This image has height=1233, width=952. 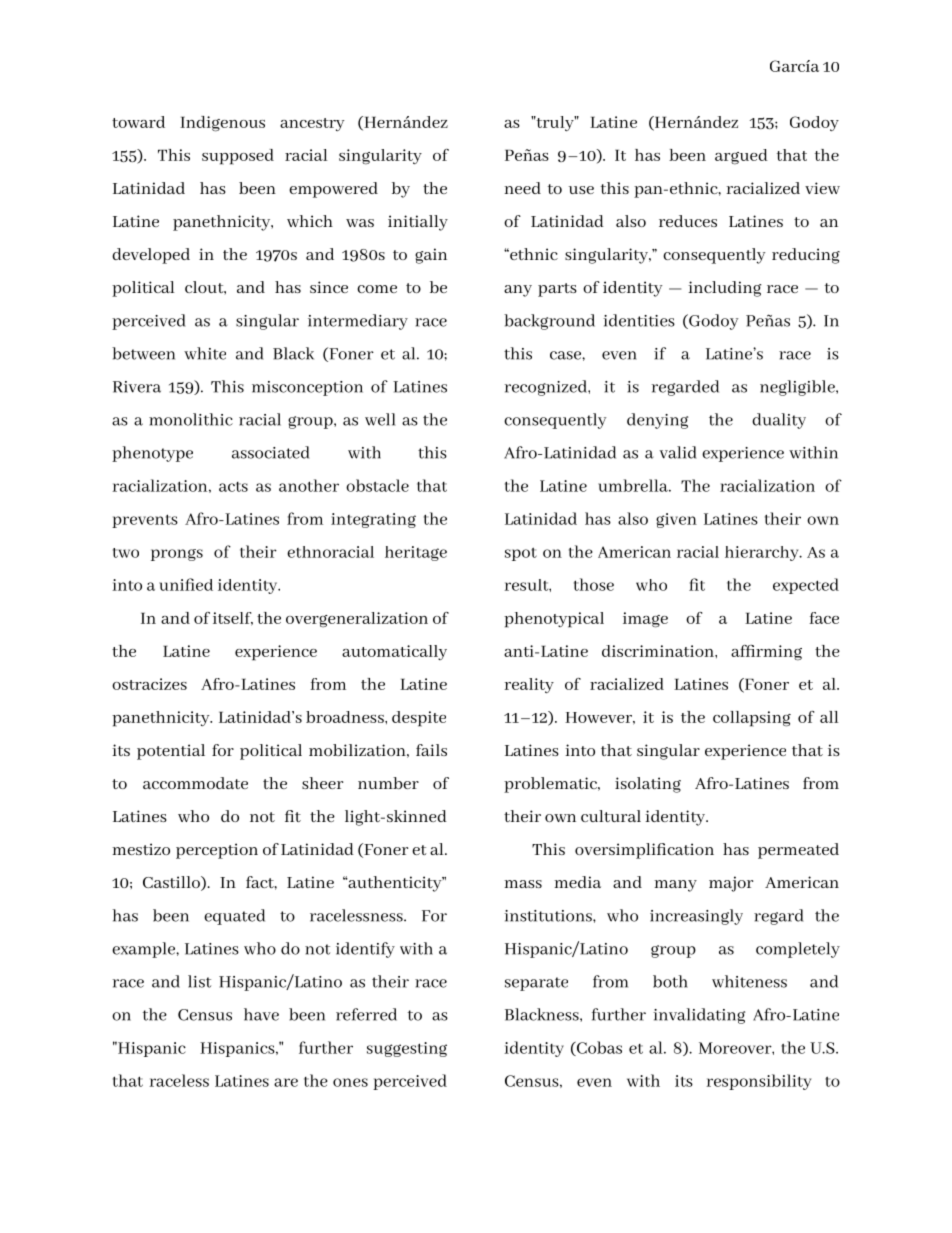 What do you see at coordinates (741, 157) in the image?
I see `argued` at bounding box center [741, 157].
